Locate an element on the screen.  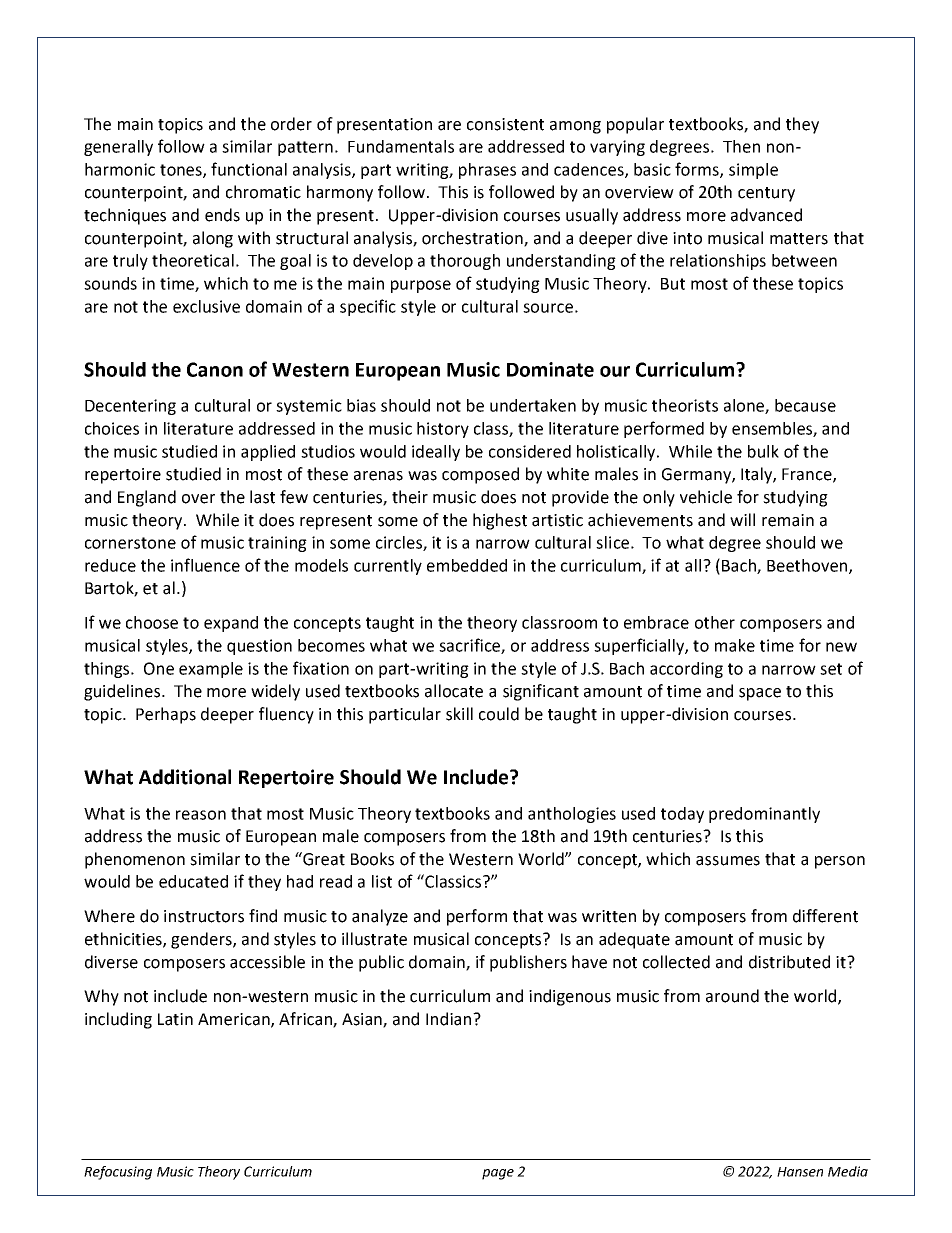
page is located at coordinates (498, 1174).
